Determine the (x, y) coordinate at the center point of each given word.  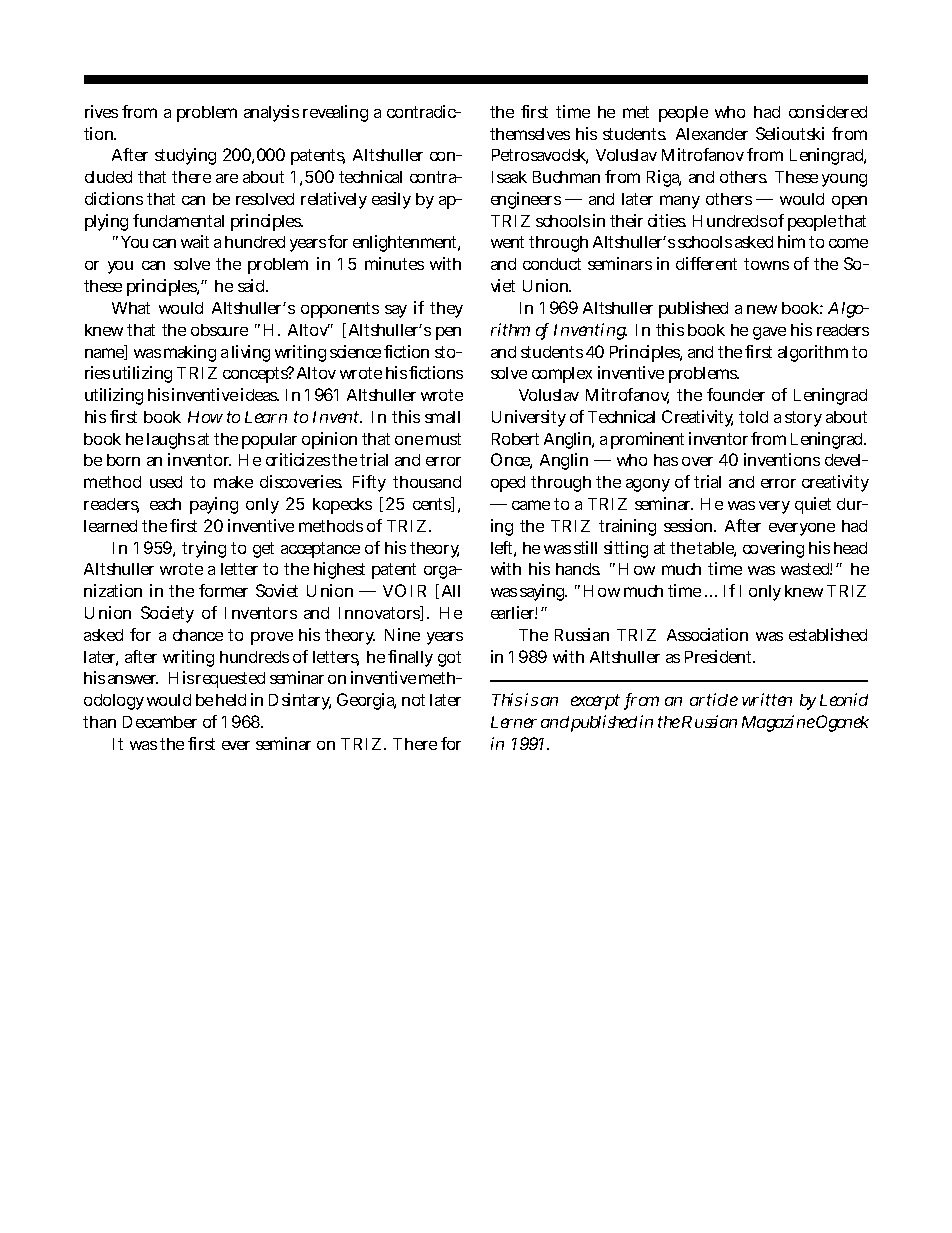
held (231, 700)
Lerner (514, 722)
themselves (530, 134)
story (803, 419)
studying (185, 156)
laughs (171, 441)
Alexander (712, 134)
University (529, 418)
